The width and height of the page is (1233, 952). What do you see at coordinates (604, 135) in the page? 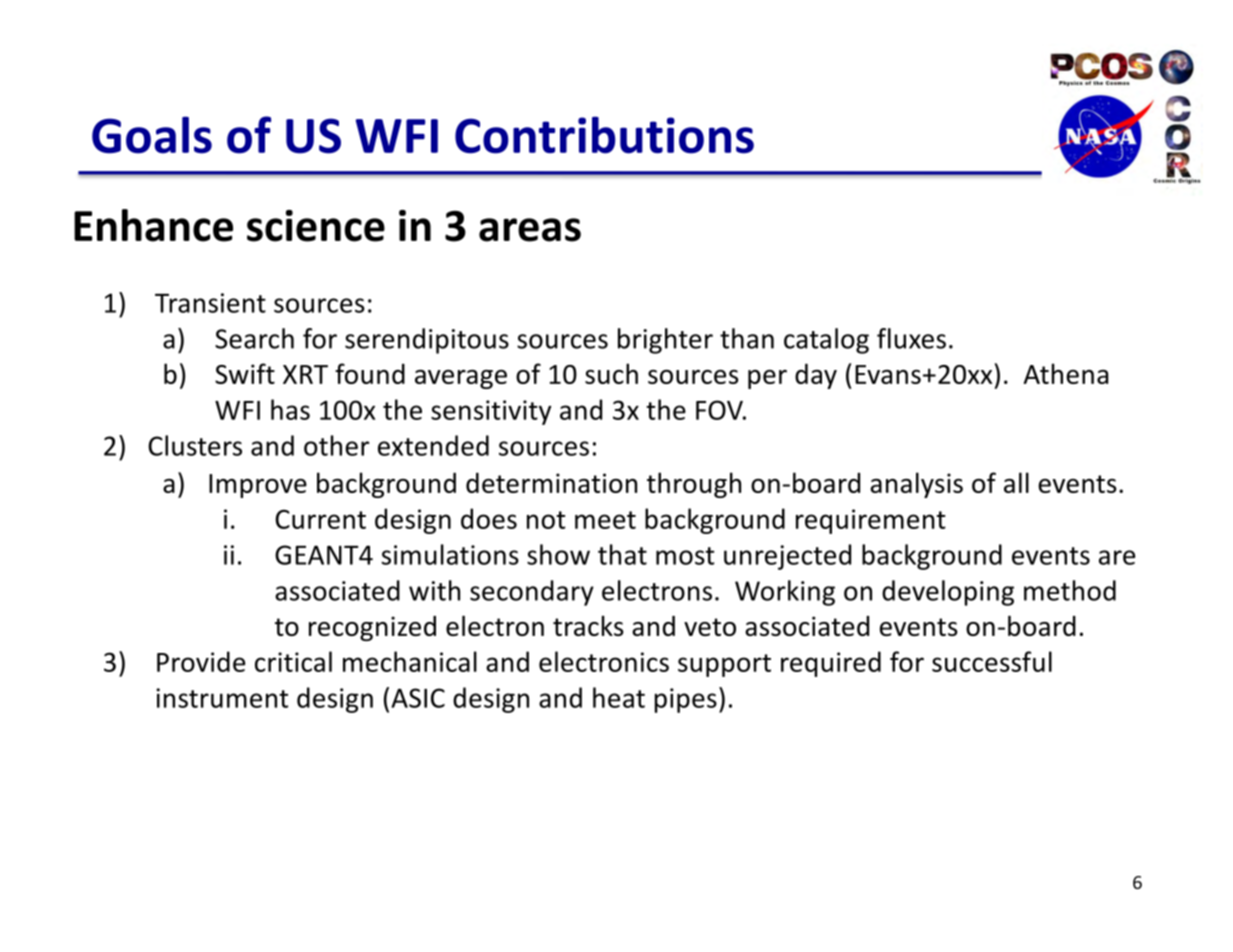
I see `Contributions` at bounding box center [604, 135].
